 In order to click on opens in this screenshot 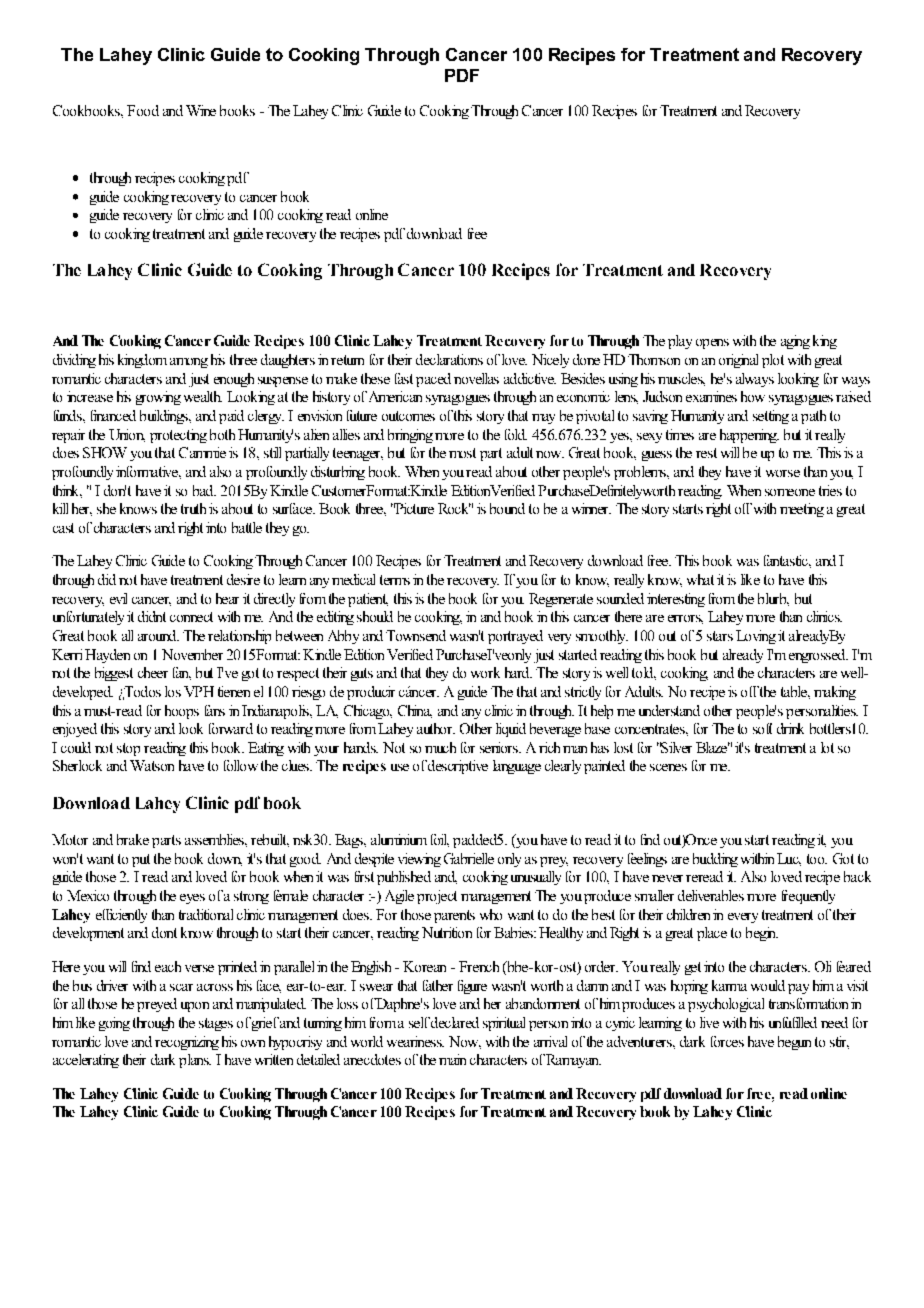, I will do `click(712, 344)`.
